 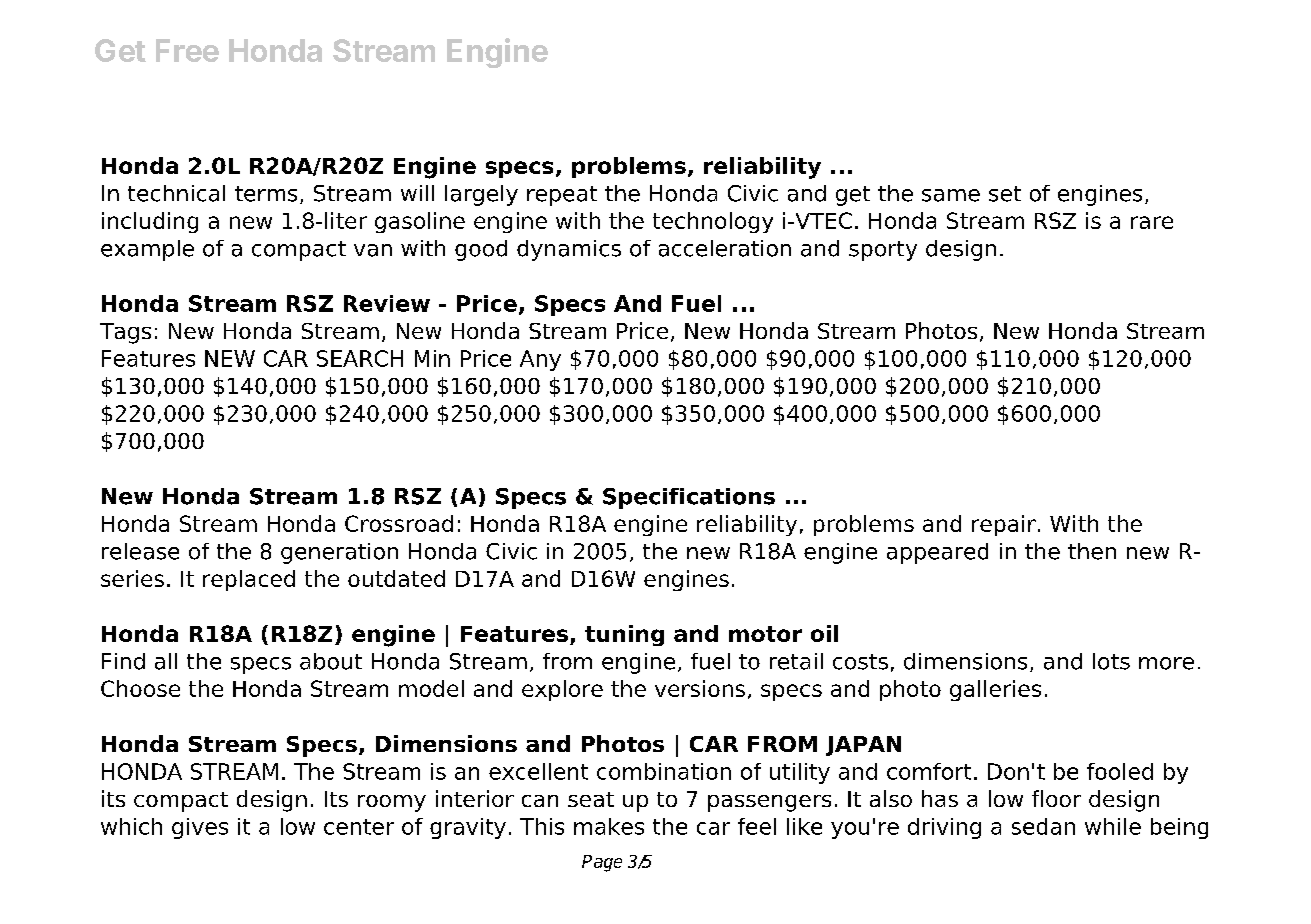 I want to click on generation, so click(x=339, y=553).
